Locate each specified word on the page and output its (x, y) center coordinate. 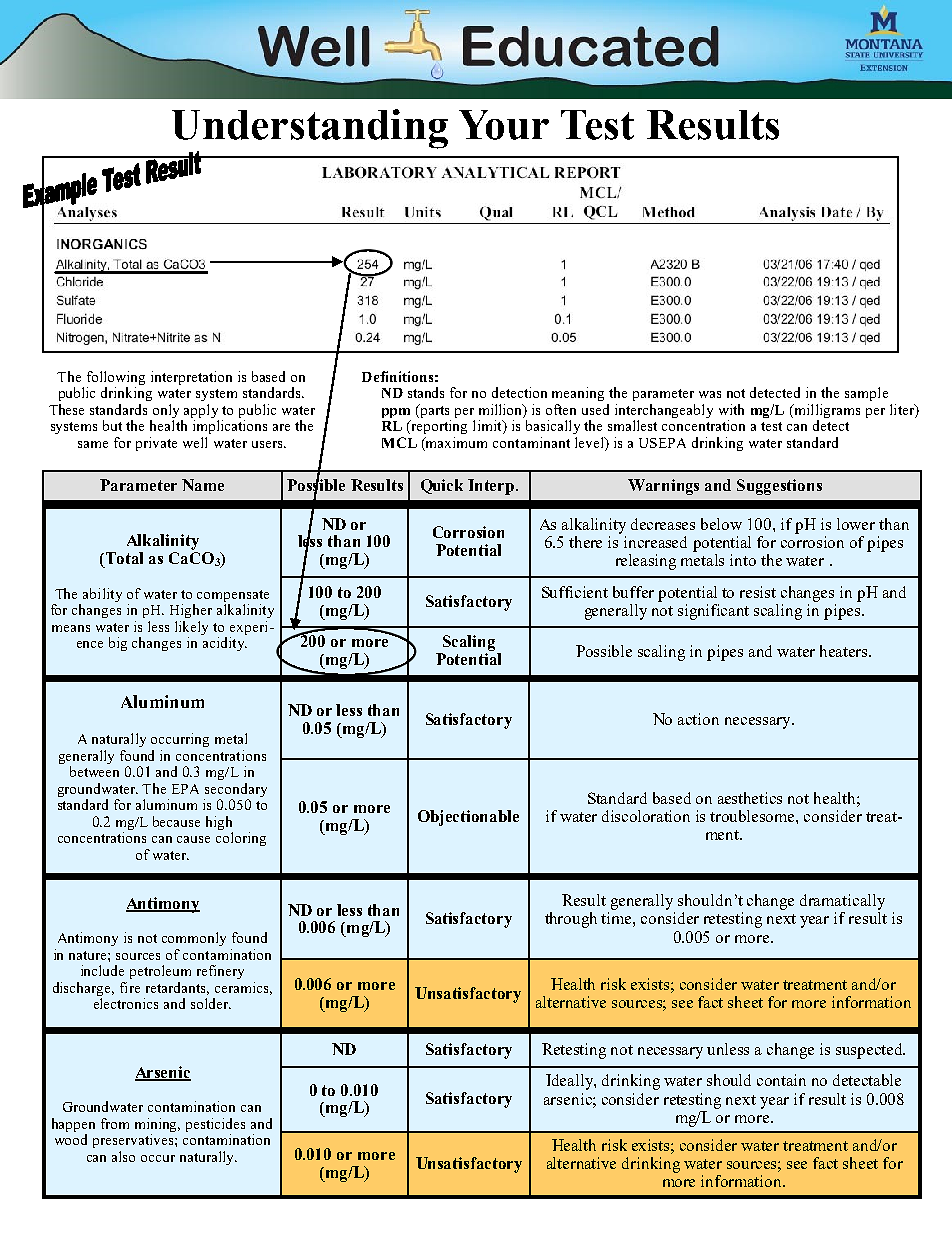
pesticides (215, 1126)
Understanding (310, 129)
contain (781, 1080)
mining (157, 1126)
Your (504, 125)
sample (866, 394)
